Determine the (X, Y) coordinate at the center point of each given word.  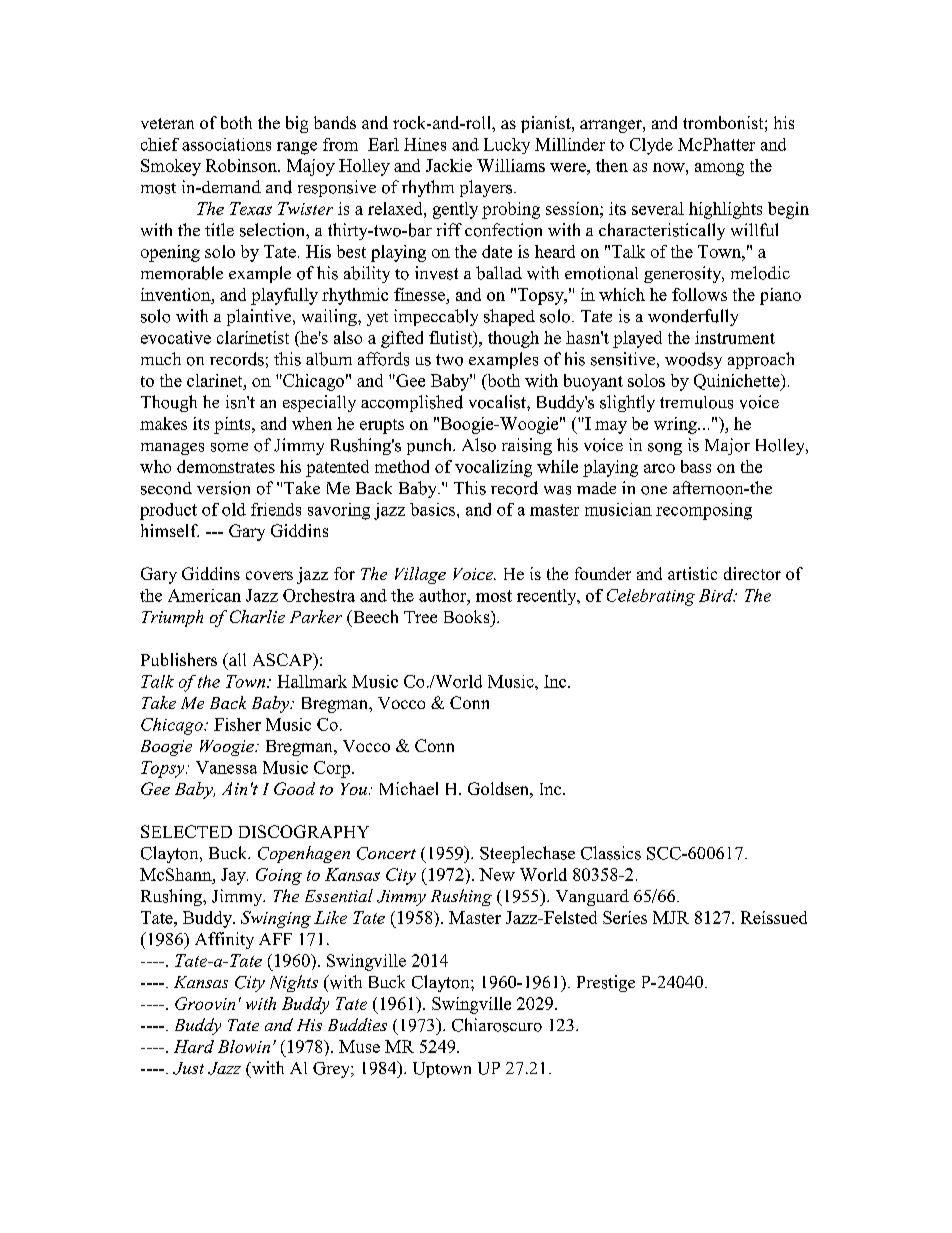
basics (434, 509)
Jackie (449, 165)
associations (226, 144)
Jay (234, 876)
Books (468, 616)
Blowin (244, 1046)
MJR (671, 917)
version (223, 488)
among (719, 169)
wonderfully (693, 317)
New (497, 874)
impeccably (436, 317)
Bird (717, 595)
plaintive (260, 317)
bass (696, 466)
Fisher (237, 724)
